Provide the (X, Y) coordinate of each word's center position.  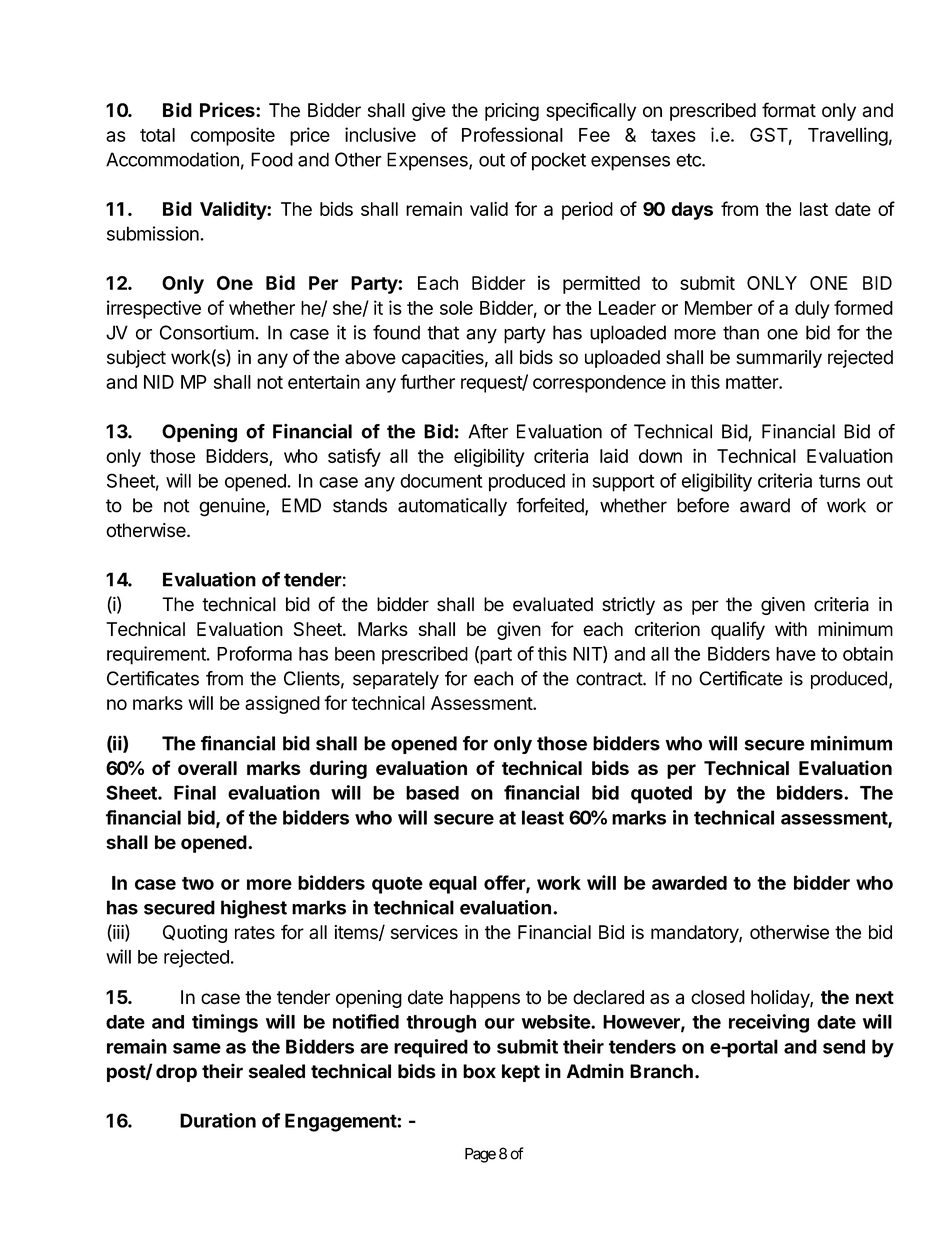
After (488, 431)
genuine (233, 507)
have (796, 654)
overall (207, 768)
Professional (512, 134)
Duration (218, 1120)
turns (839, 481)
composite (233, 136)
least (543, 817)
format (789, 110)
